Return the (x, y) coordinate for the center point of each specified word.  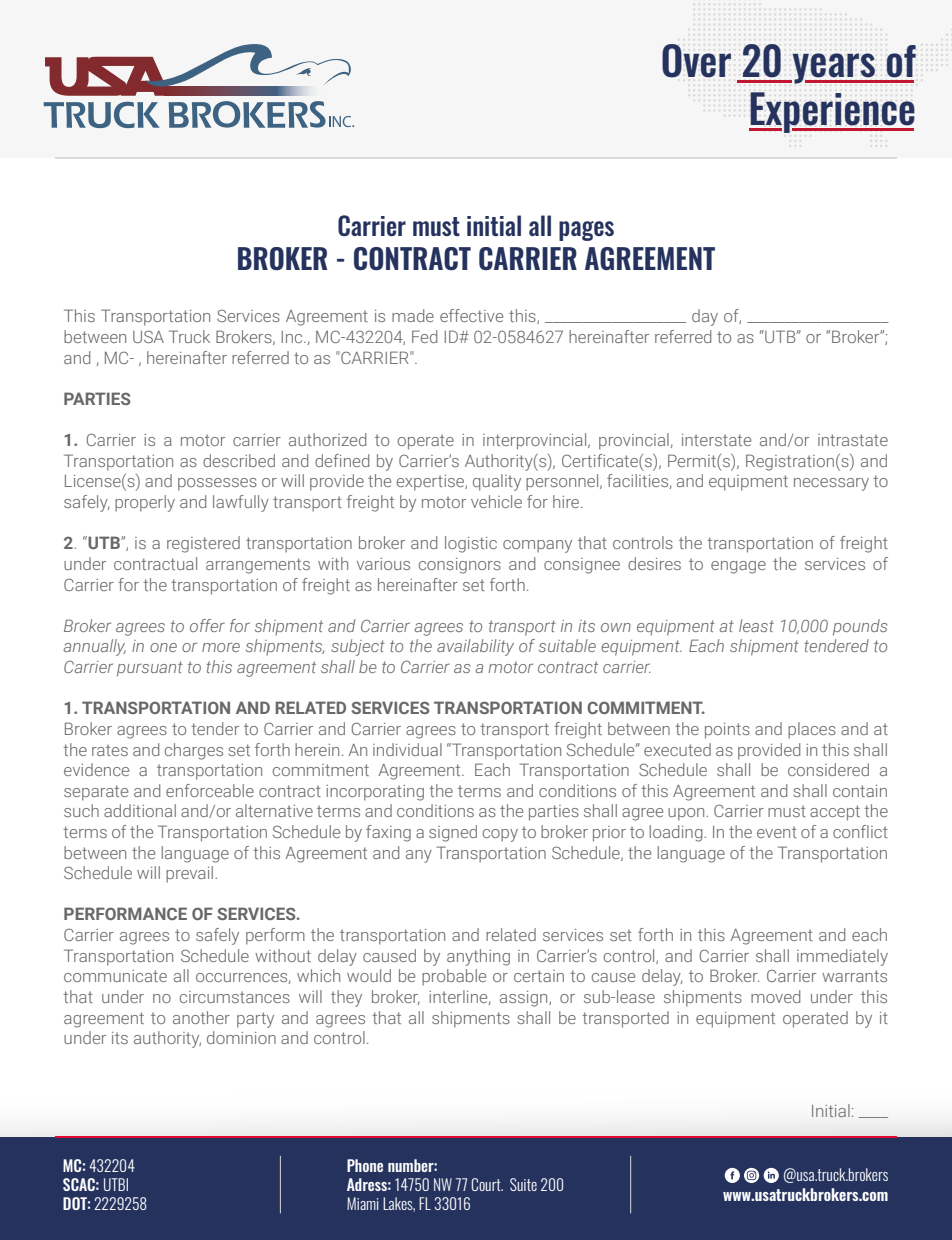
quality (497, 482)
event (777, 832)
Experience (832, 112)
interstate (716, 440)
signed (453, 833)
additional (140, 810)
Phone (365, 1165)
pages (586, 231)
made (413, 315)
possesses (217, 484)
